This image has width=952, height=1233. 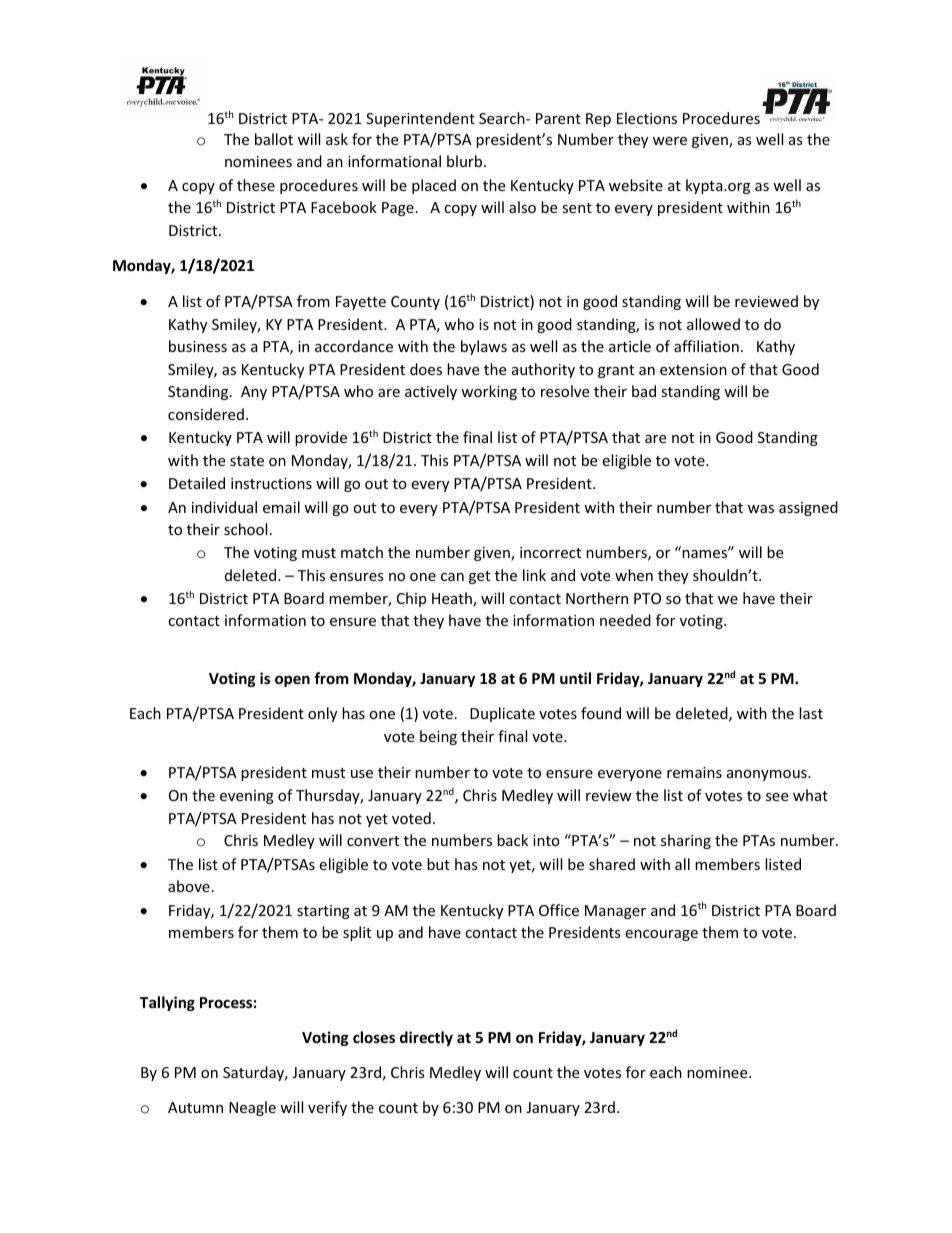 I want to click on was, so click(x=761, y=509).
